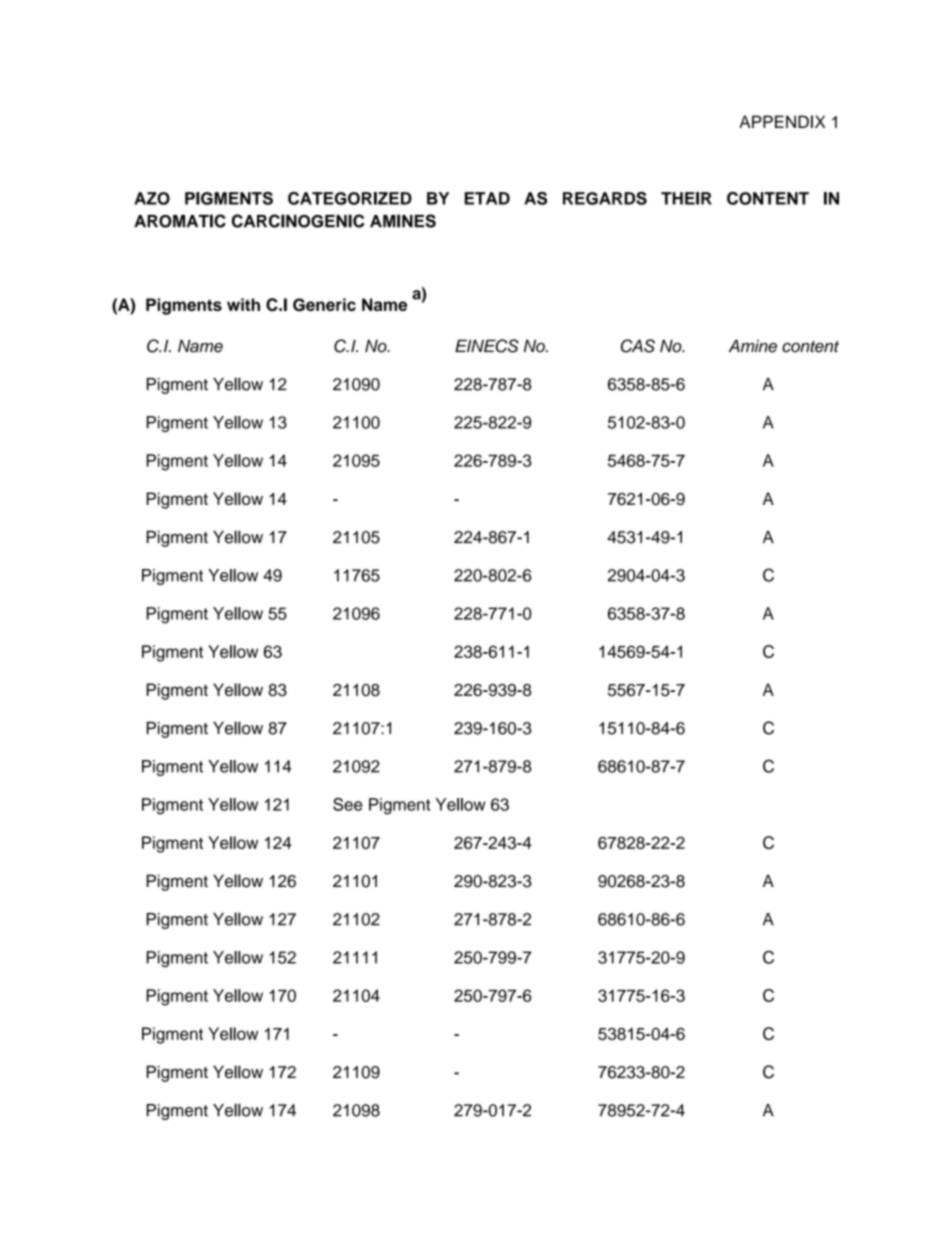 The width and height of the page is (952, 1233). Describe the element at coordinates (487, 346) in the page. I see `EINECS` at that location.
